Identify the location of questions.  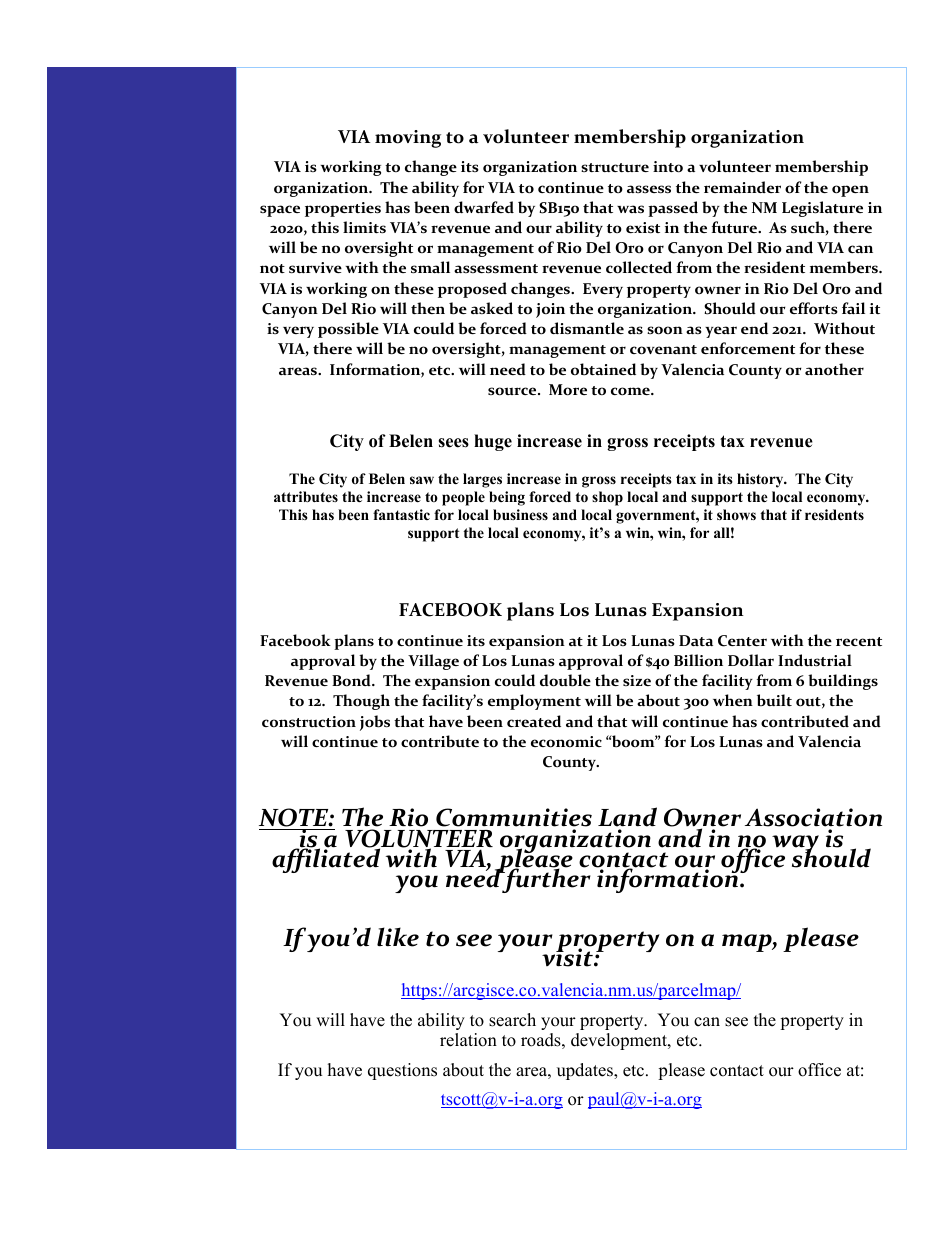
(402, 1071).
